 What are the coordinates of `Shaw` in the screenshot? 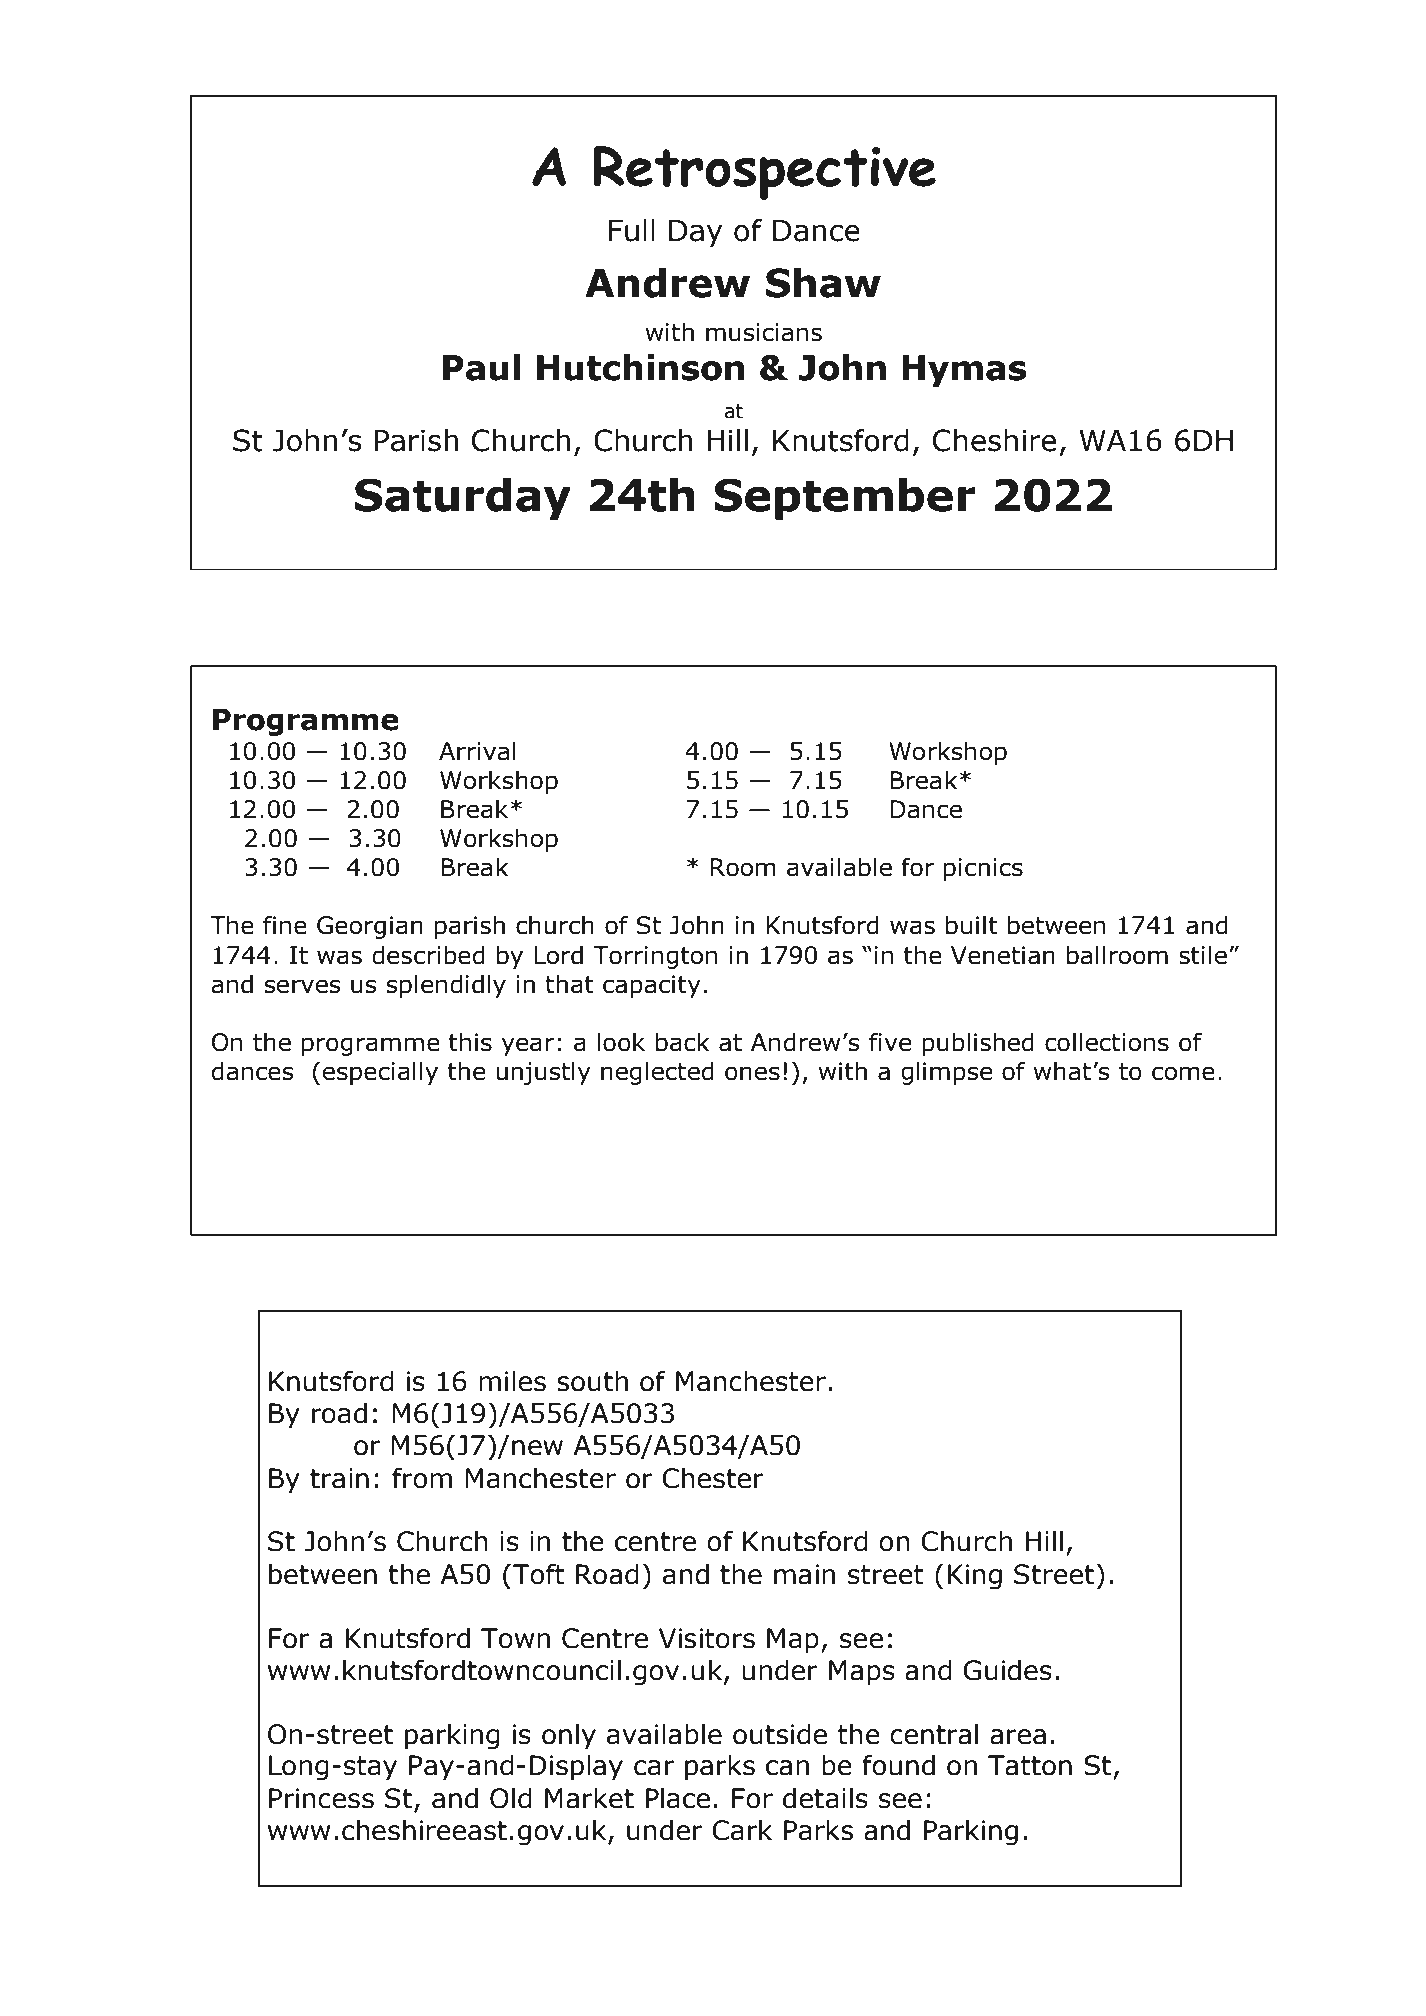 It's located at (823, 282).
